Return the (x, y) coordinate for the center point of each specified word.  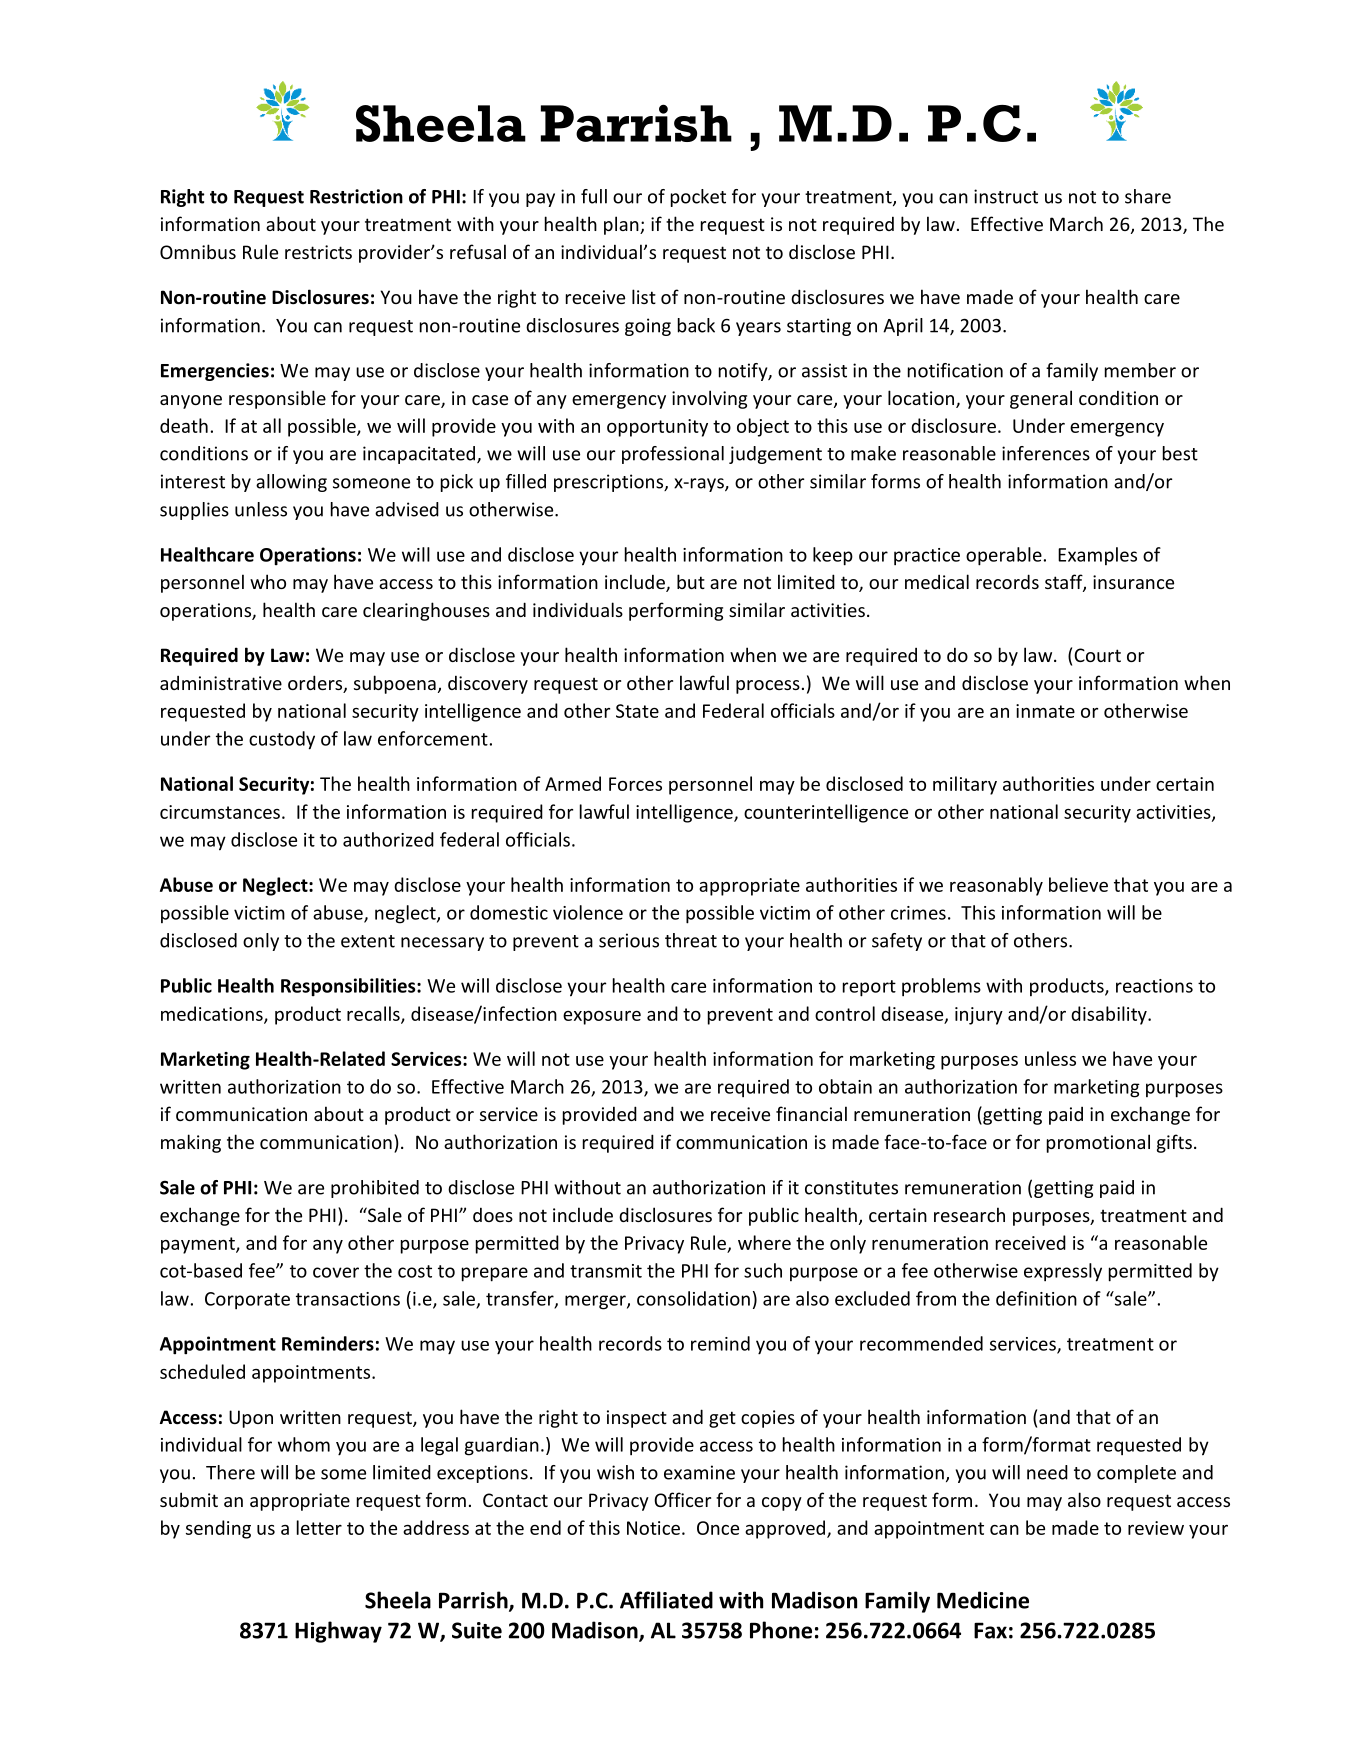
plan (622, 225)
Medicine (983, 1600)
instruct (1006, 196)
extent (368, 941)
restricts (318, 252)
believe (1078, 884)
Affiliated (666, 1600)
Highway (338, 1632)
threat (691, 940)
